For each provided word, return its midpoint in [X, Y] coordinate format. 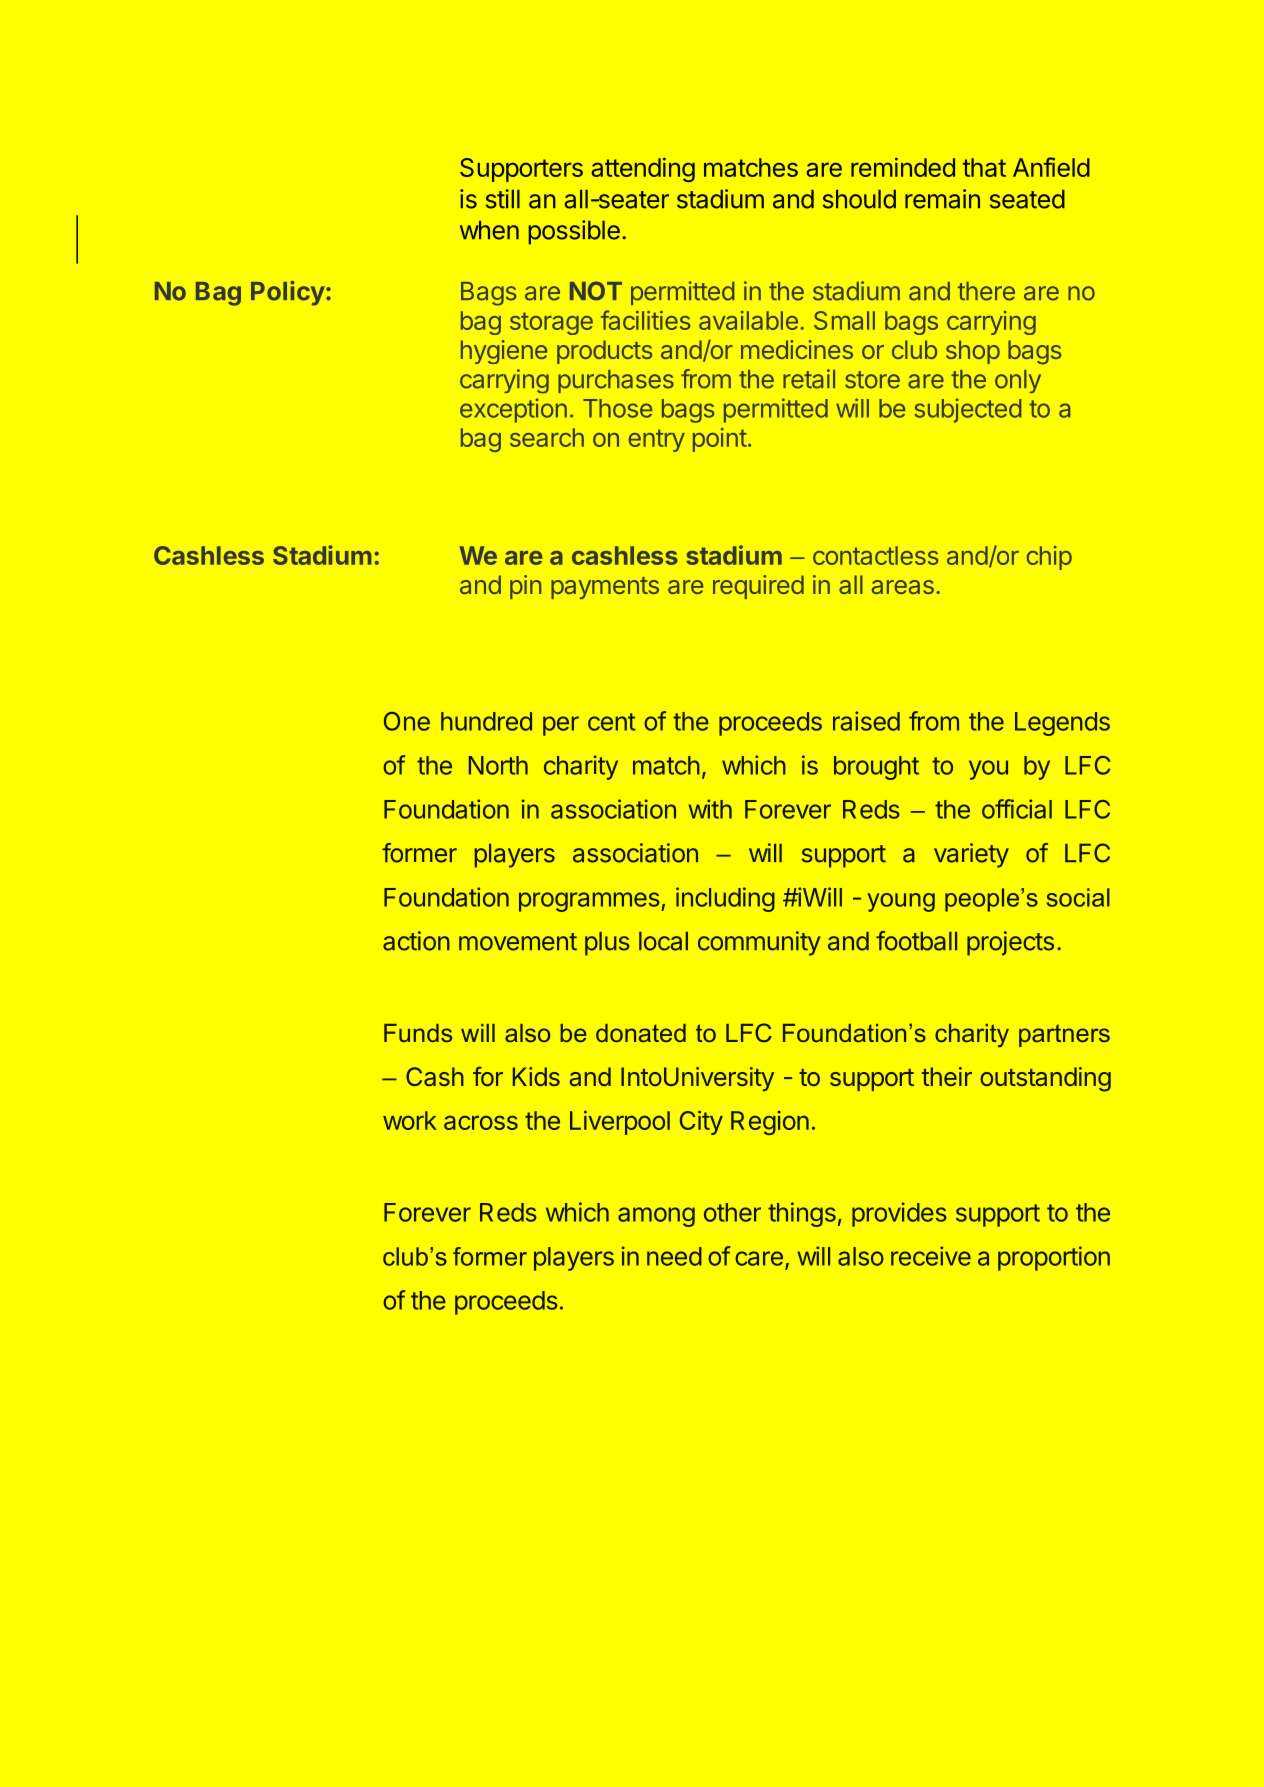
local [663, 941]
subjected [967, 410]
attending [643, 170]
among [656, 1217]
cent [612, 722]
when [489, 230]
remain [942, 199]
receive [931, 1256]
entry [657, 440]
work [410, 1120]
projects [1010, 943]
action [416, 941]
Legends [1062, 724]
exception [513, 410]
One [407, 721]
